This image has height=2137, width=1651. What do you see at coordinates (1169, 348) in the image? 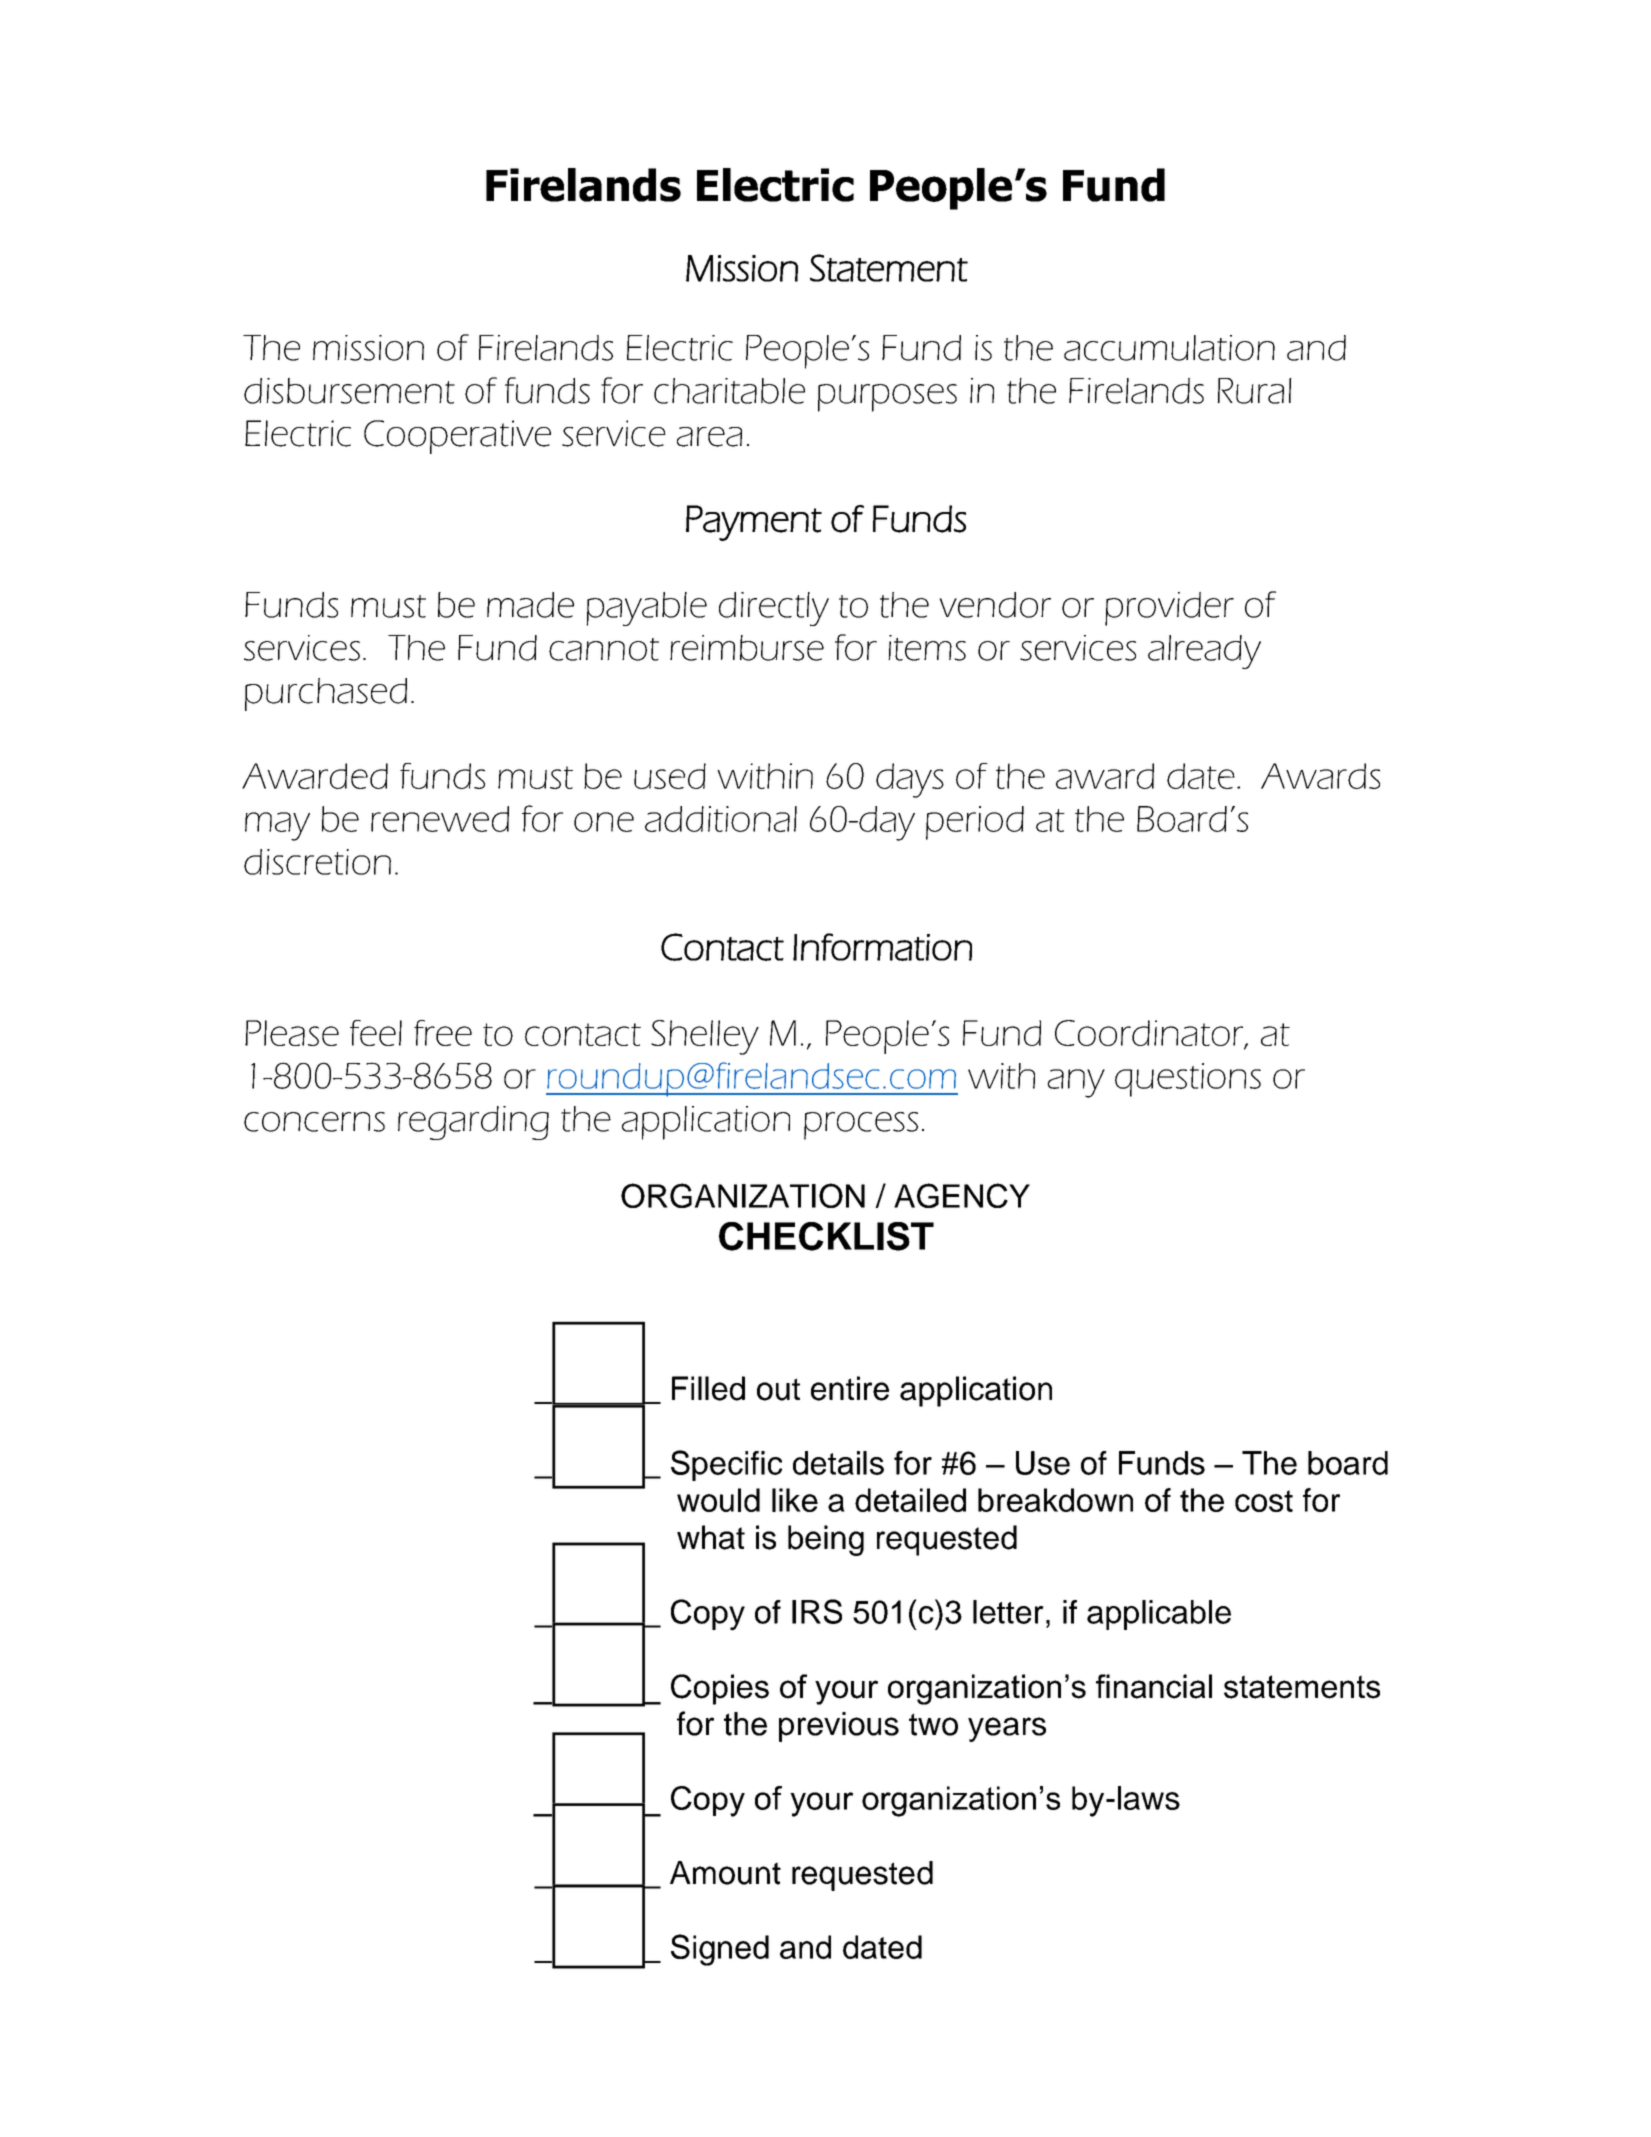
I see `accumulation` at bounding box center [1169, 348].
